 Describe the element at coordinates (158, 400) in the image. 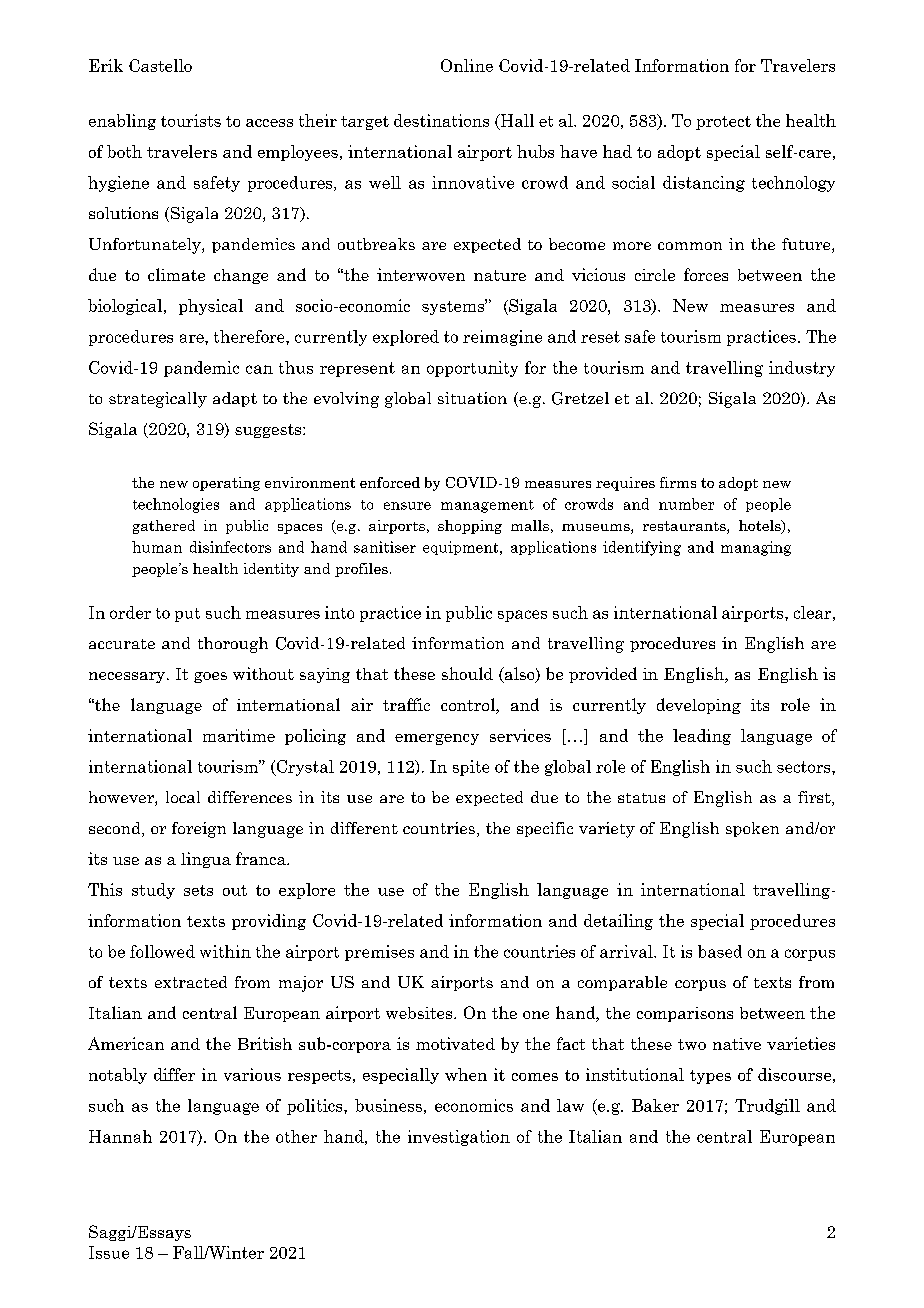

I see `strategically` at that location.
